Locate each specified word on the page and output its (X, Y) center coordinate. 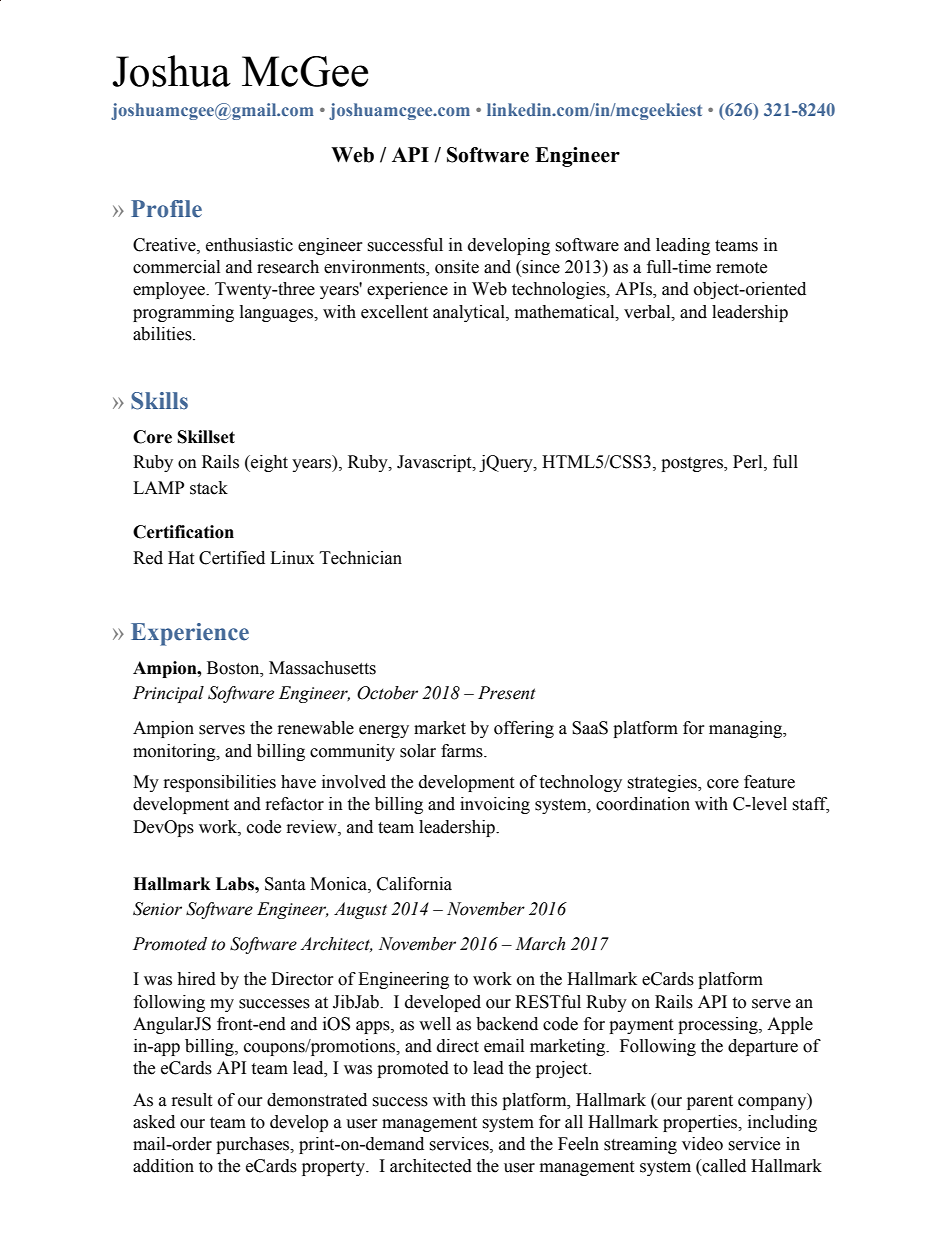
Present (507, 693)
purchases (254, 1145)
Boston (234, 668)
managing (747, 729)
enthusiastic (249, 245)
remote (741, 268)
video (702, 1144)
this (484, 1100)
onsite (457, 267)
